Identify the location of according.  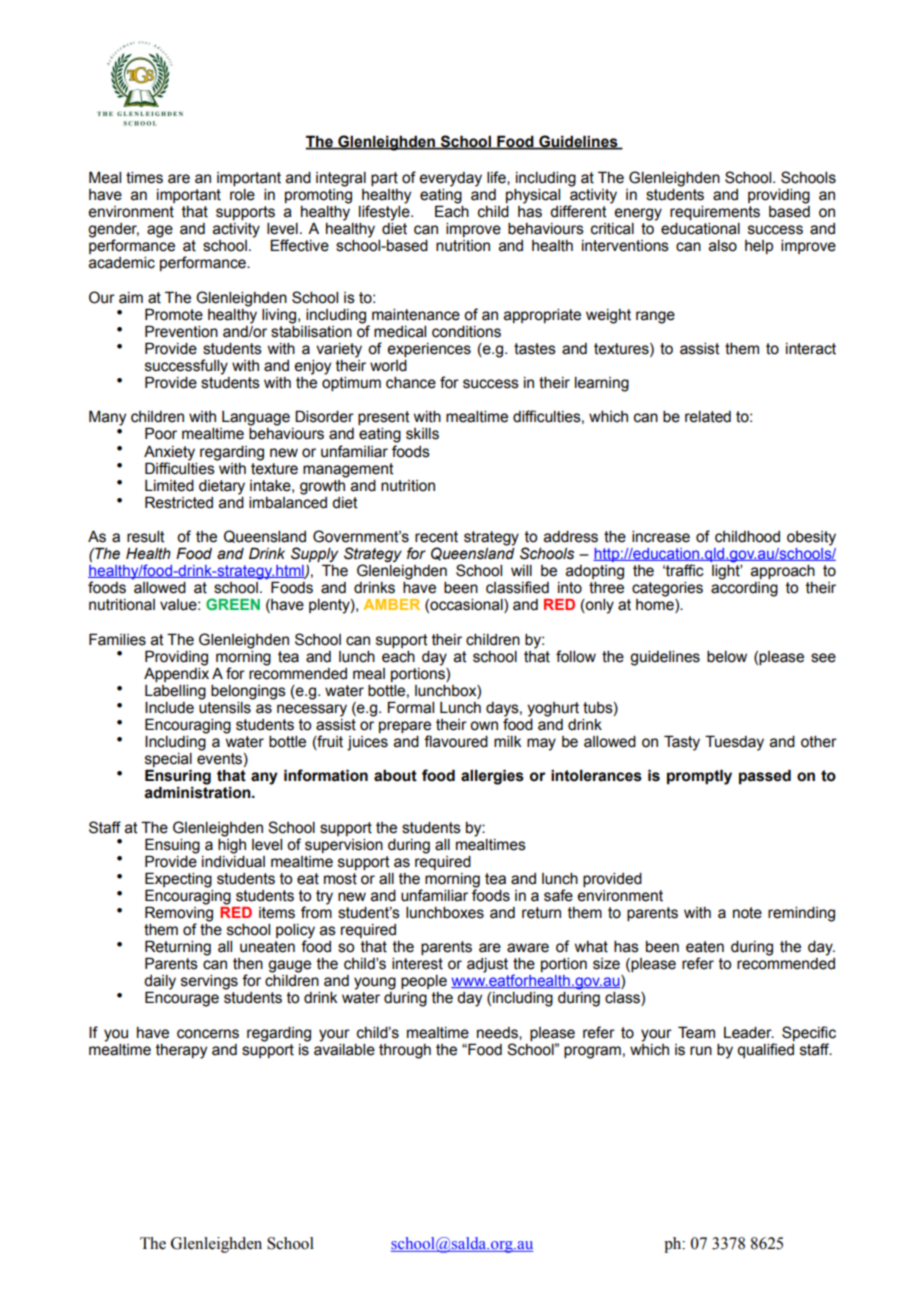
(744, 589).
